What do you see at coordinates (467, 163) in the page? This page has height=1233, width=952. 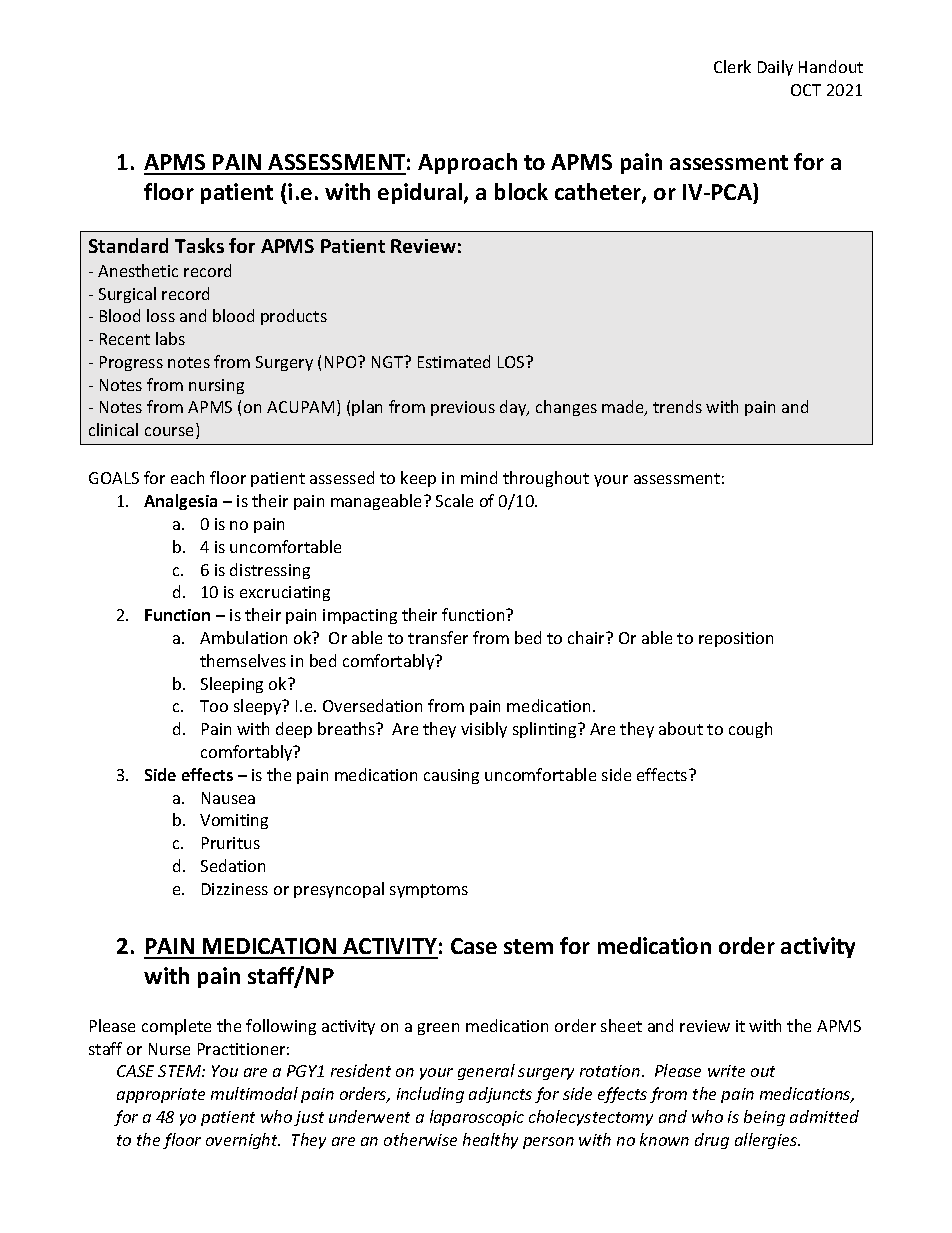 I see `Approach` at bounding box center [467, 163].
